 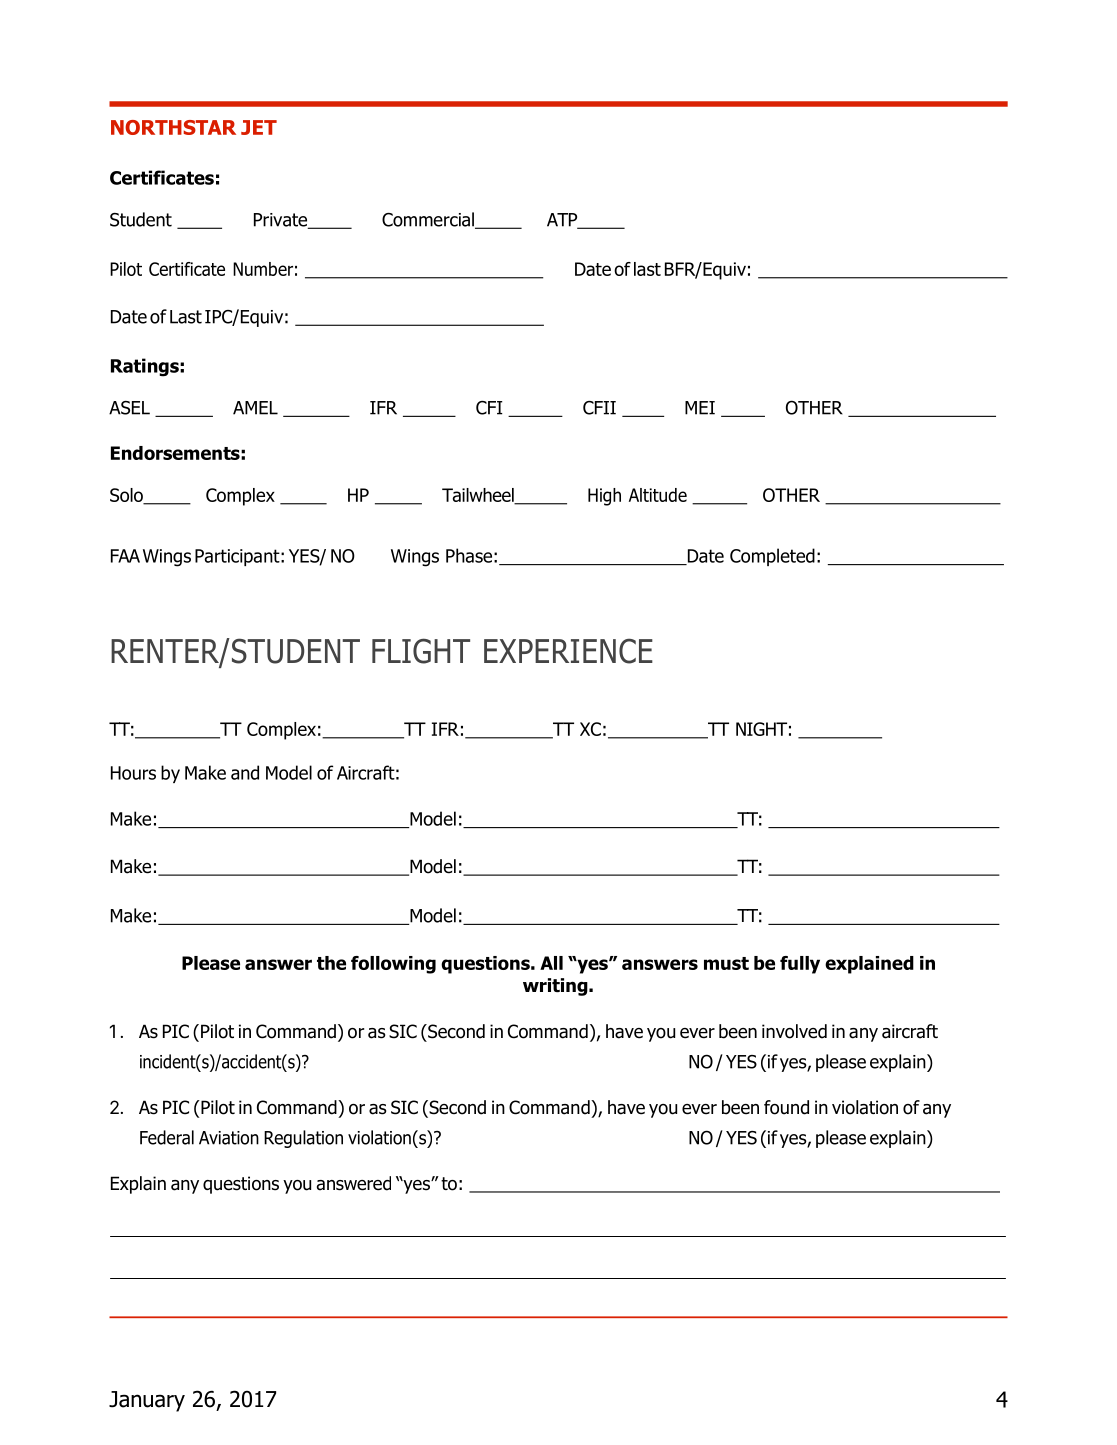 I want to click on Hours, so click(x=133, y=773).
